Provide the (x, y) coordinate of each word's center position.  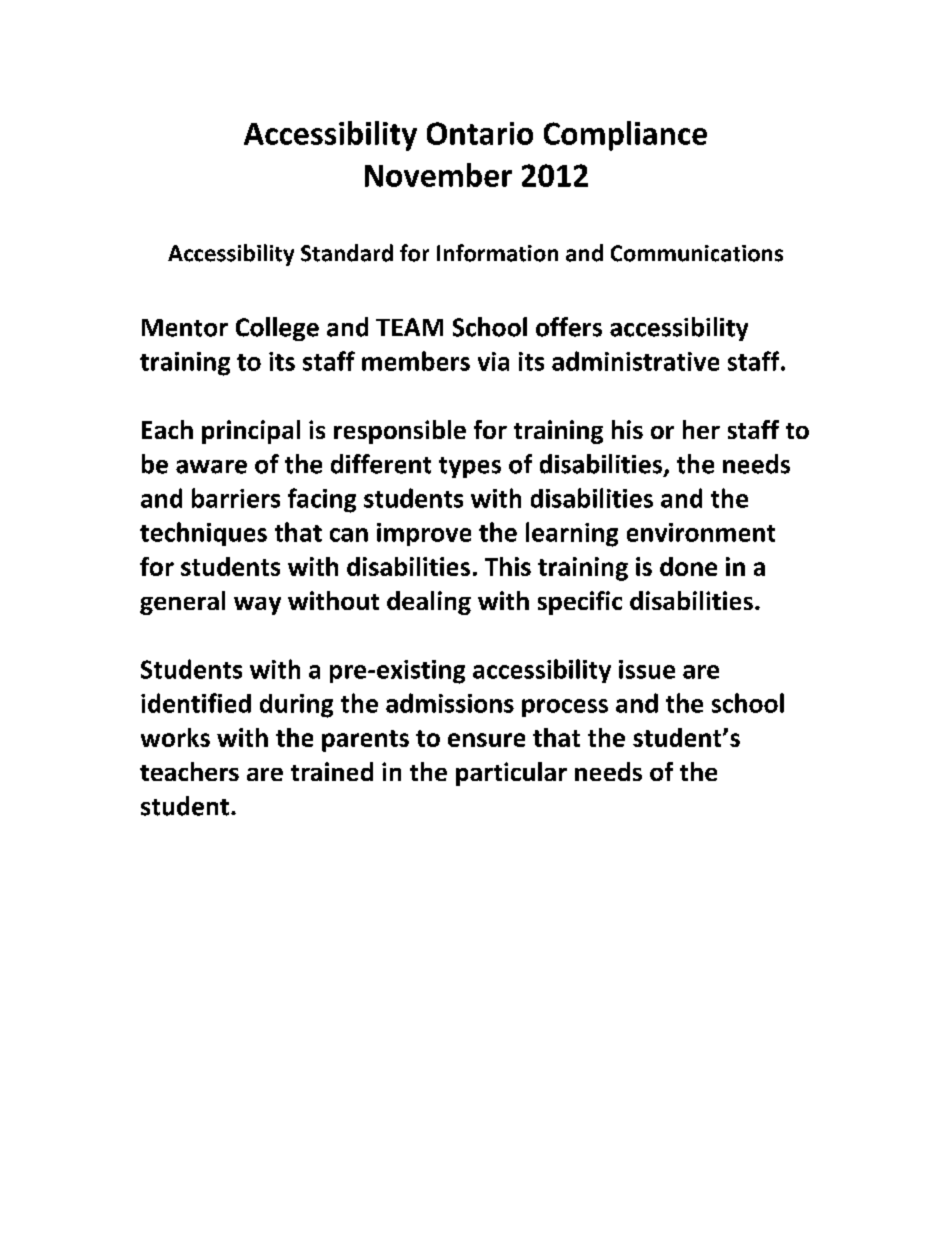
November (438, 175)
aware (211, 467)
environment (701, 532)
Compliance (625, 136)
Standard (347, 253)
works (175, 737)
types (470, 467)
